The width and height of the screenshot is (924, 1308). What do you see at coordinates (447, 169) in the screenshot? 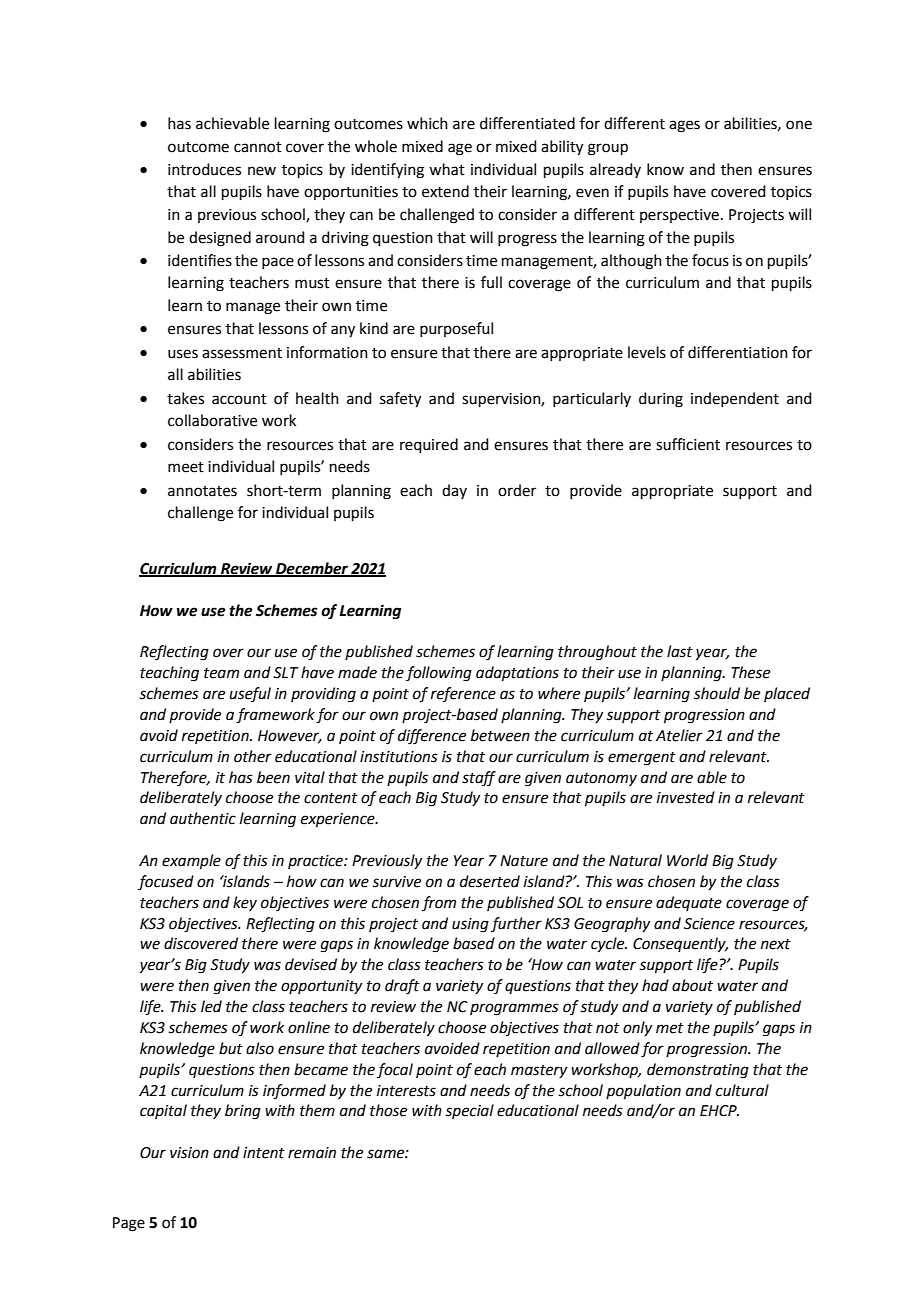
I see `what` at bounding box center [447, 169].
